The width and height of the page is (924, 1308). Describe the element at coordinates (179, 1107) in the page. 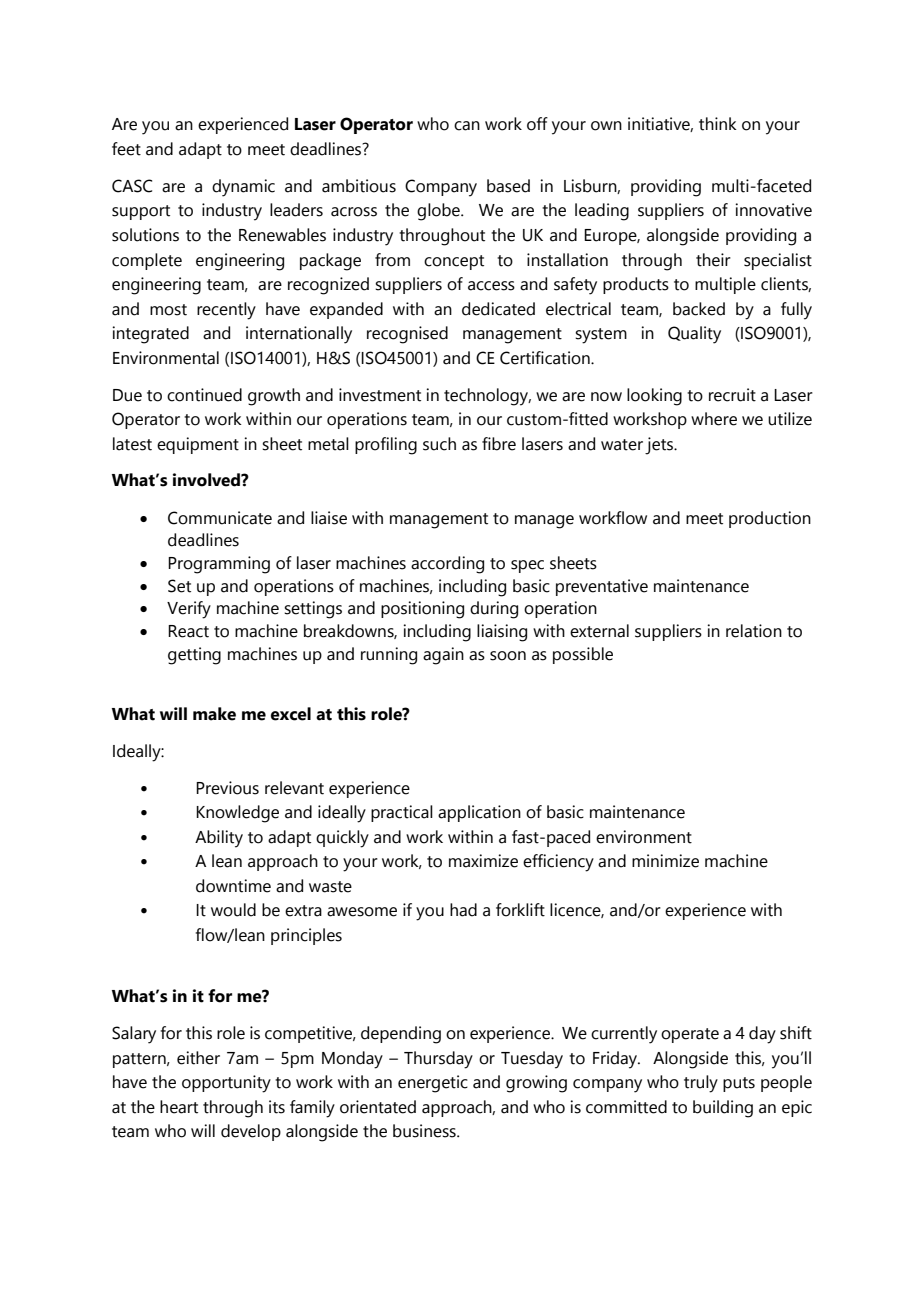

I see `heart` at that location.
